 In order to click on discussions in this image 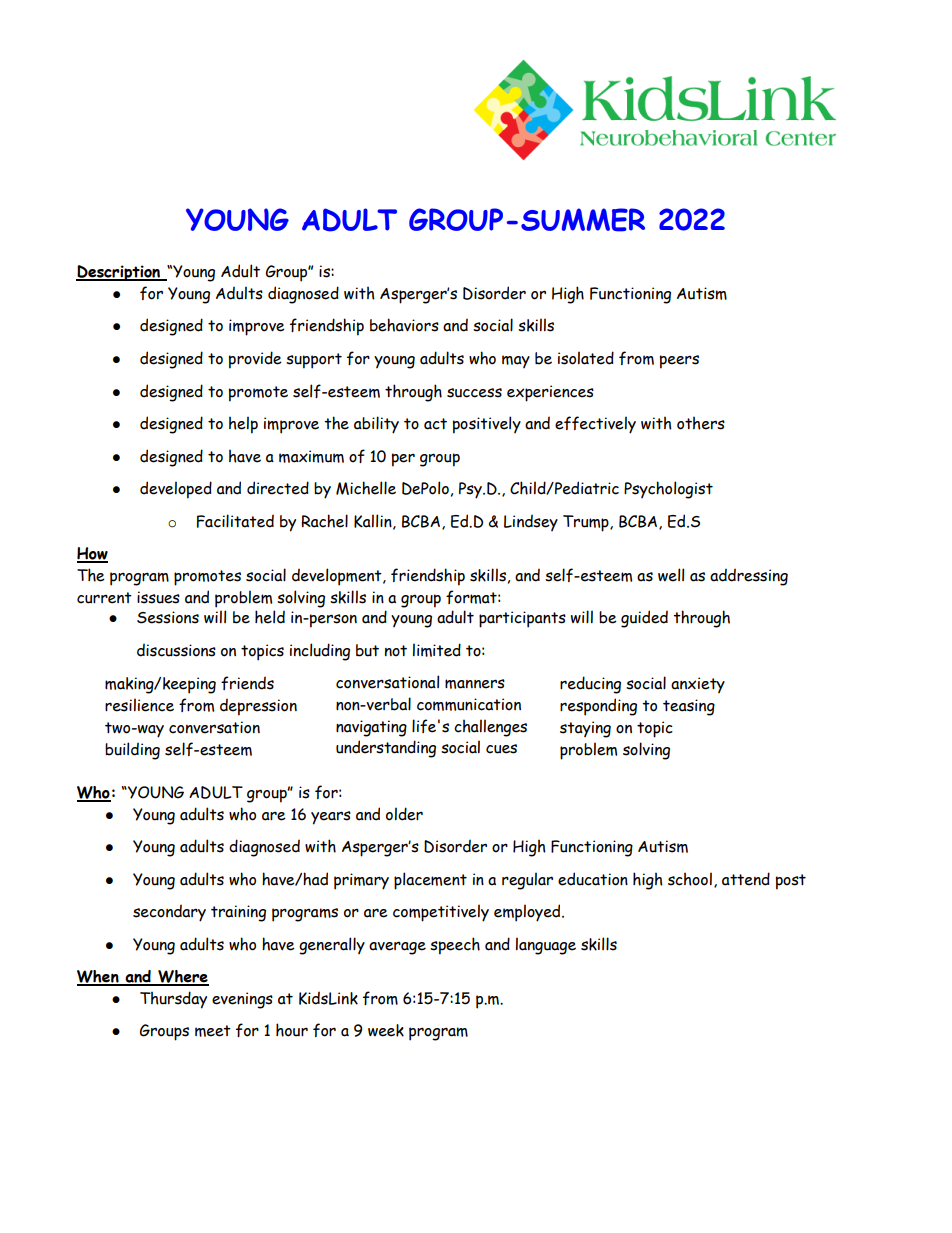, I will do `click(176, 650)`.
